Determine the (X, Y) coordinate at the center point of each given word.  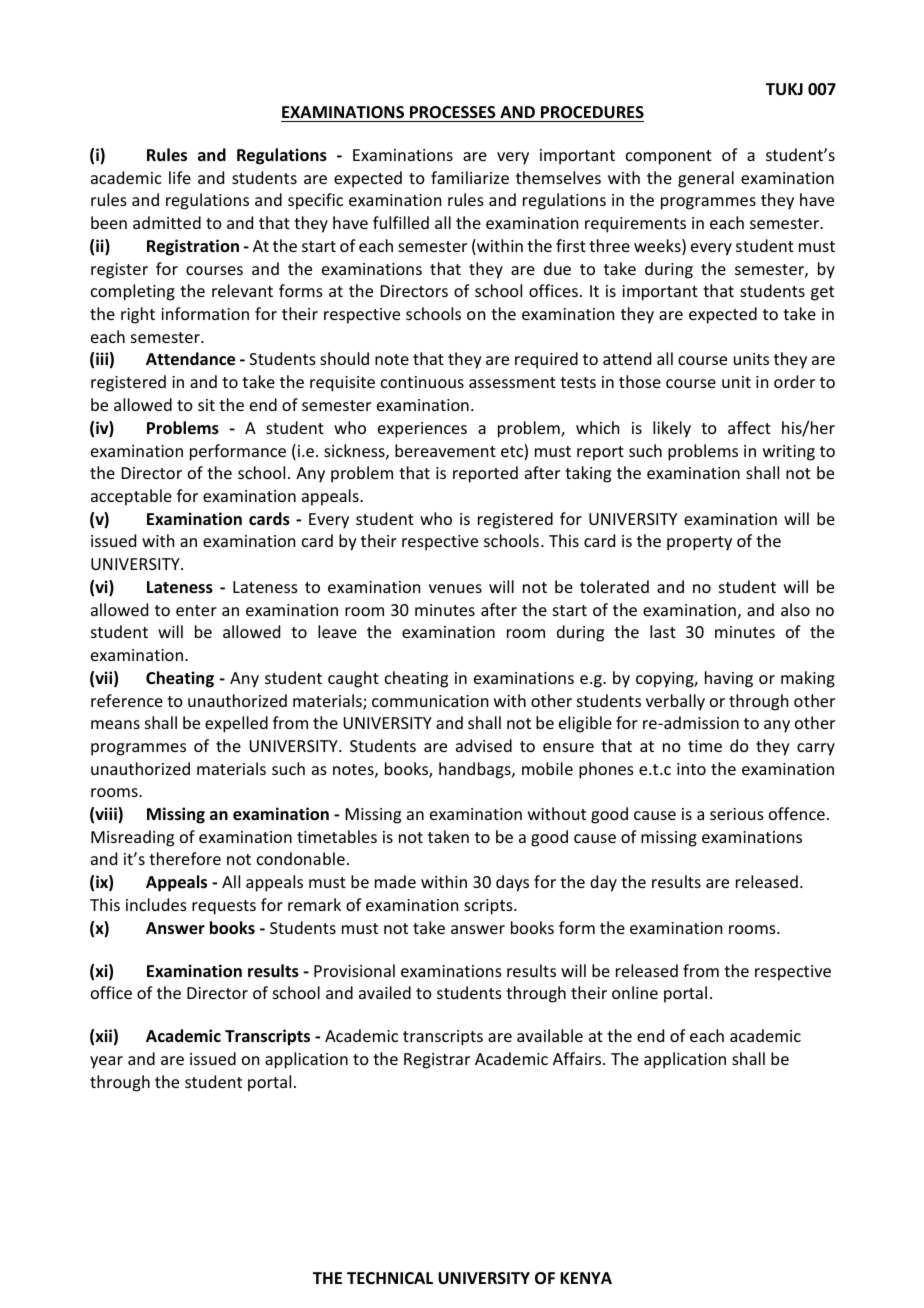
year (106, 1062)
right (138, 315)
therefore (185, 858)
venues (455, 588)
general (706, 179)
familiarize (470, 177)
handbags (476, 770)
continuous (422, 382)
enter (196, 610)
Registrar (437, 1061)
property (699, 543)
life (180, 177)
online (635, 992)
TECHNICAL (390, 1278)
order (794, 381)
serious (737, 814)
